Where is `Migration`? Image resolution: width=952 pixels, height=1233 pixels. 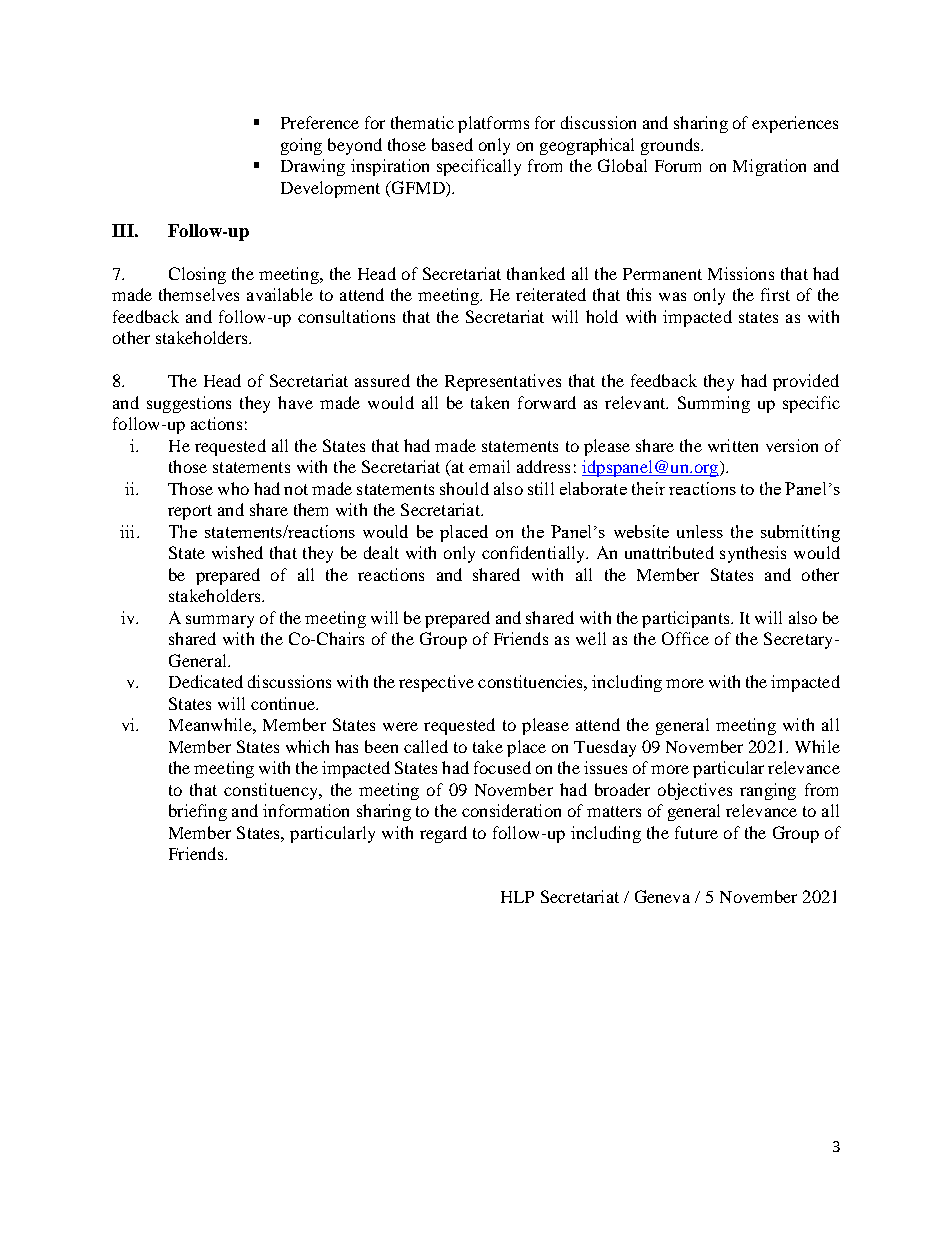
Migration is located at coordinates (769, 167).
